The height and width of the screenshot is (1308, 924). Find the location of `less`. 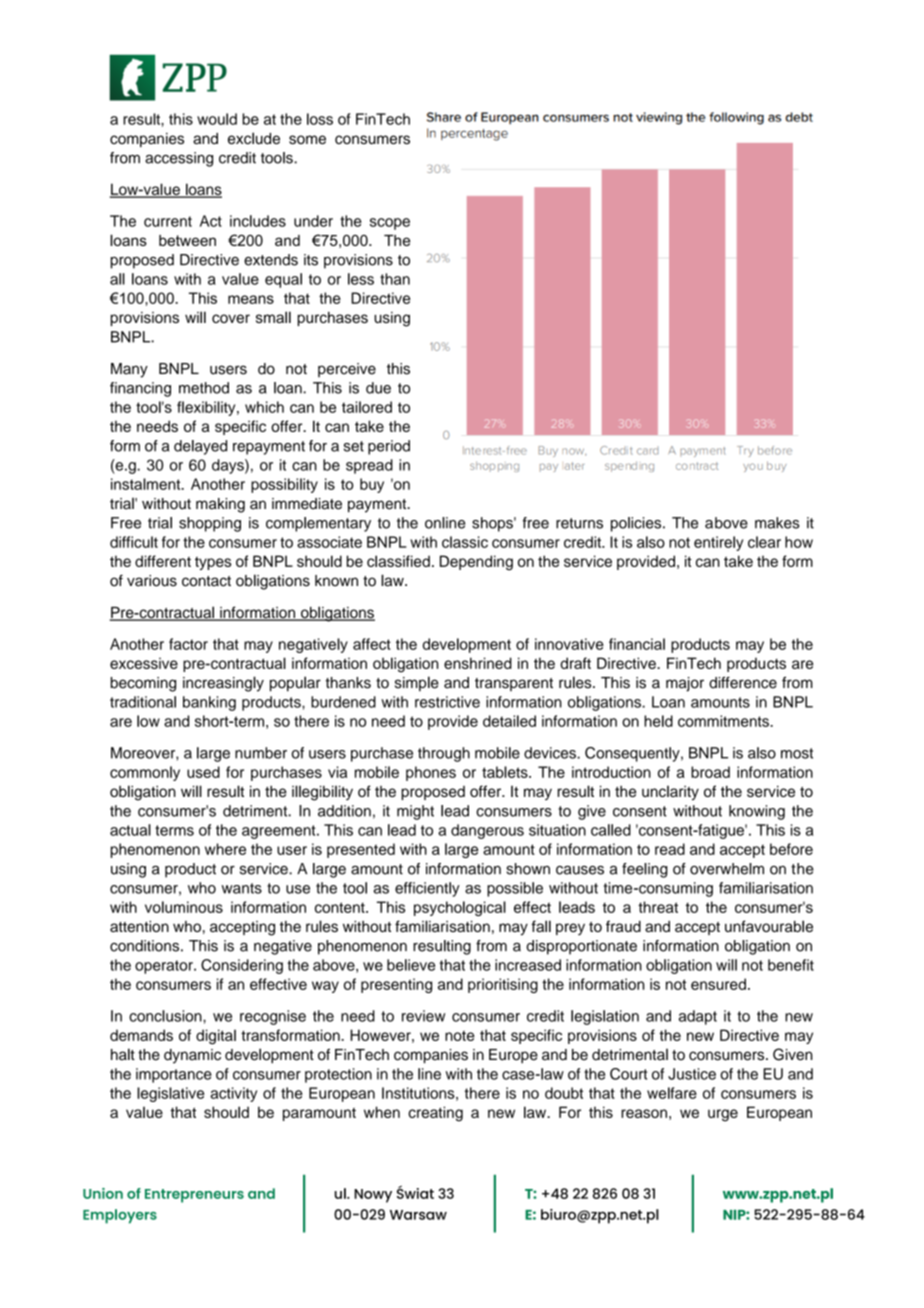

less is located at coordinates (361, 279).
